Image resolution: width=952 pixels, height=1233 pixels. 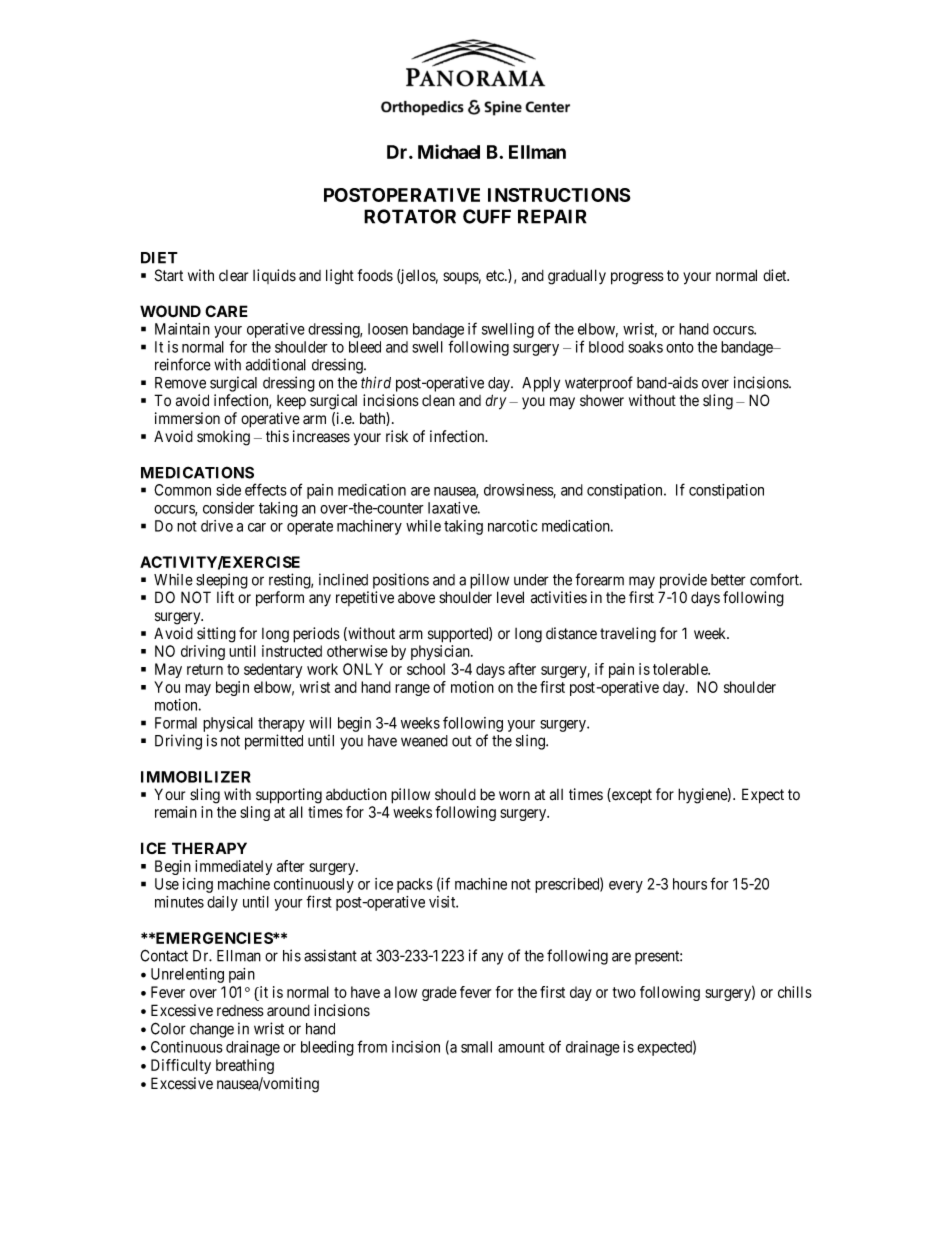 I want to click on dry, so click(x=495, y=402).
